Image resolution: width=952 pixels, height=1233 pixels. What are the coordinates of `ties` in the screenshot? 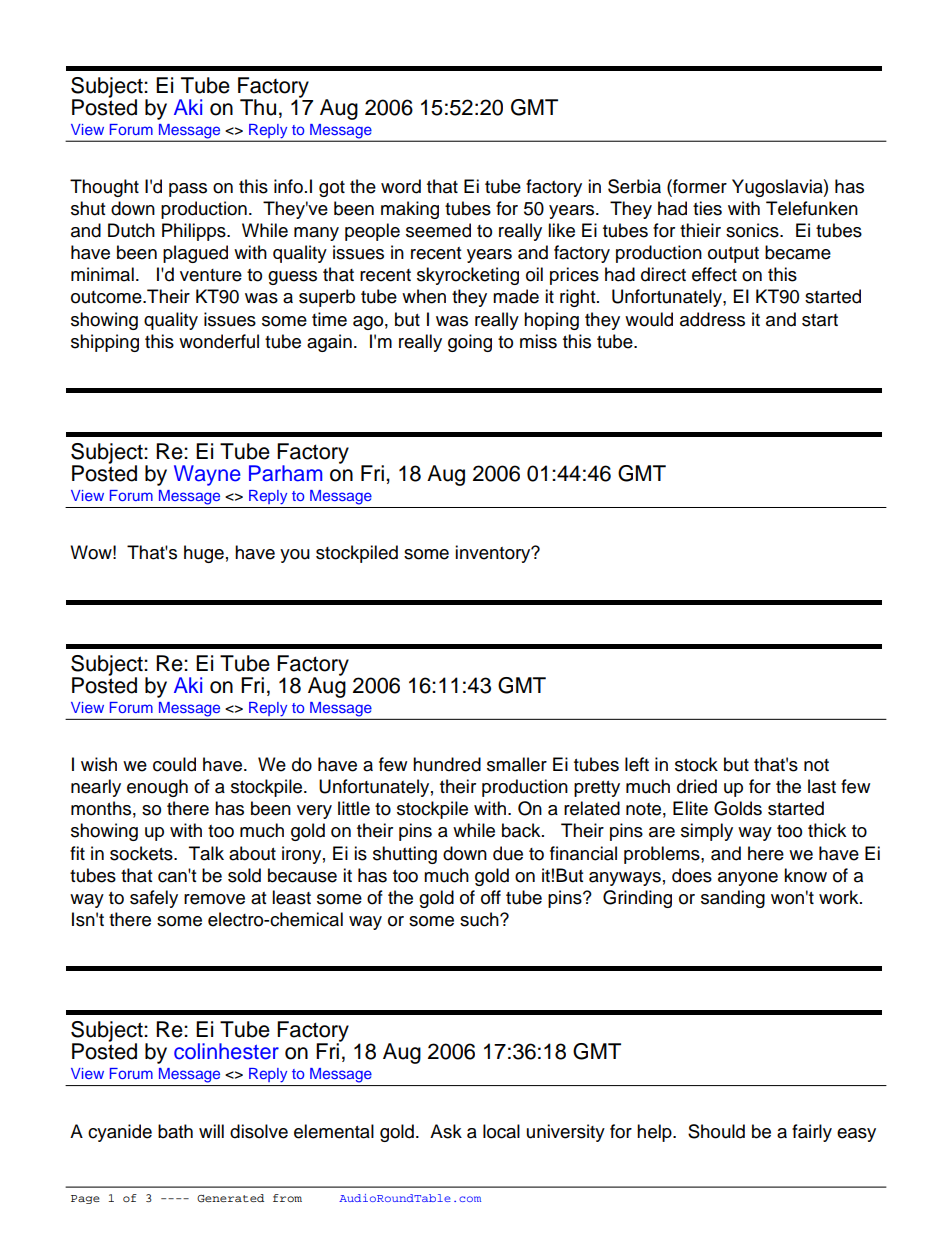 It's located at (707, 208).
